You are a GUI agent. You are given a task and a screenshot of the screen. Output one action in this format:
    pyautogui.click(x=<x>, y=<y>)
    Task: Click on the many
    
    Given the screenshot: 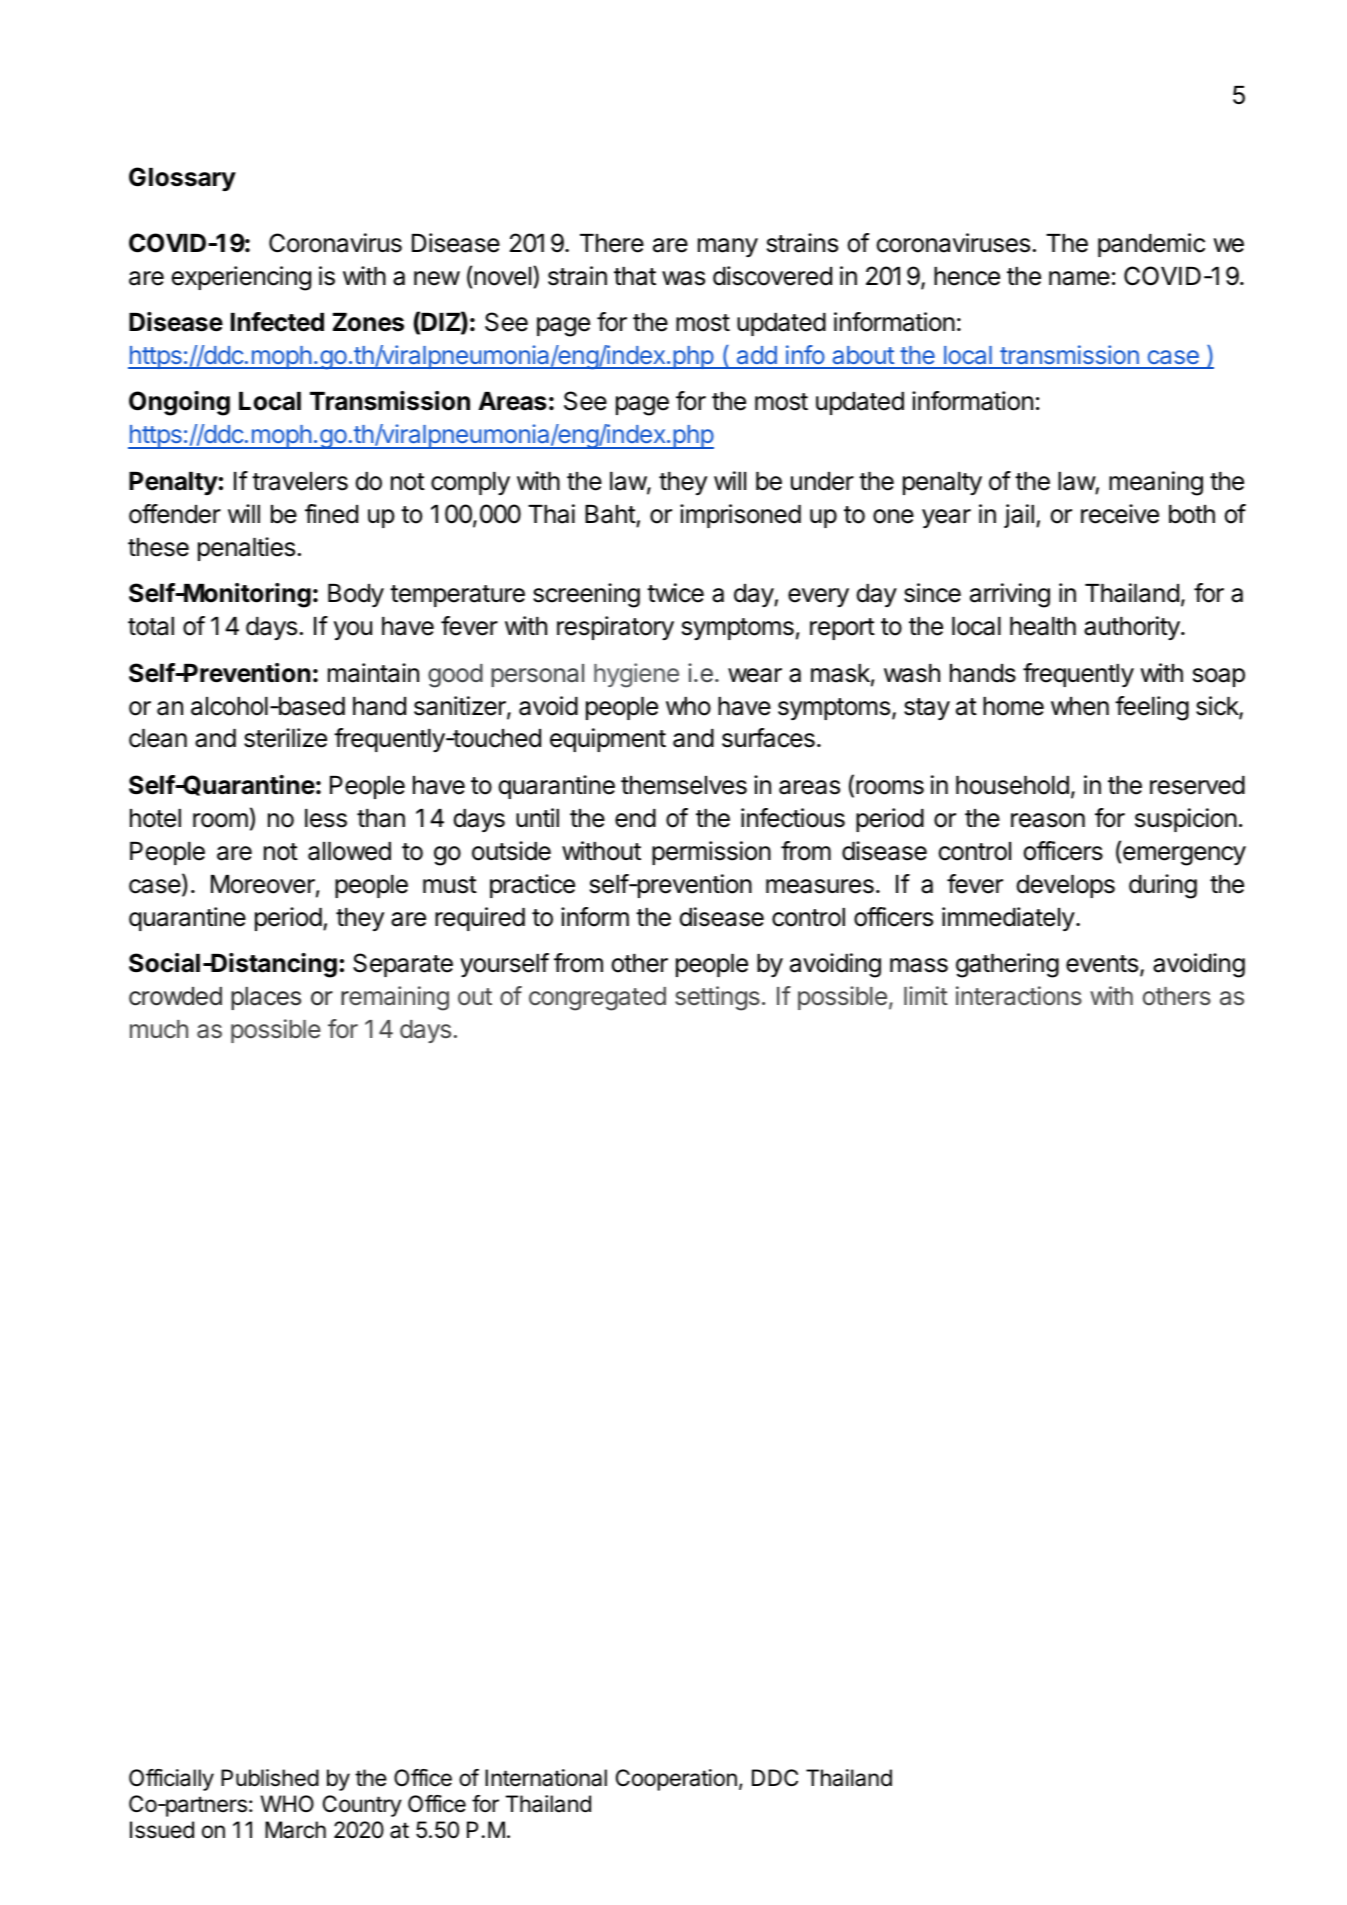 What is the action you would take?
    pyautogui.click(x=728, y=247)
